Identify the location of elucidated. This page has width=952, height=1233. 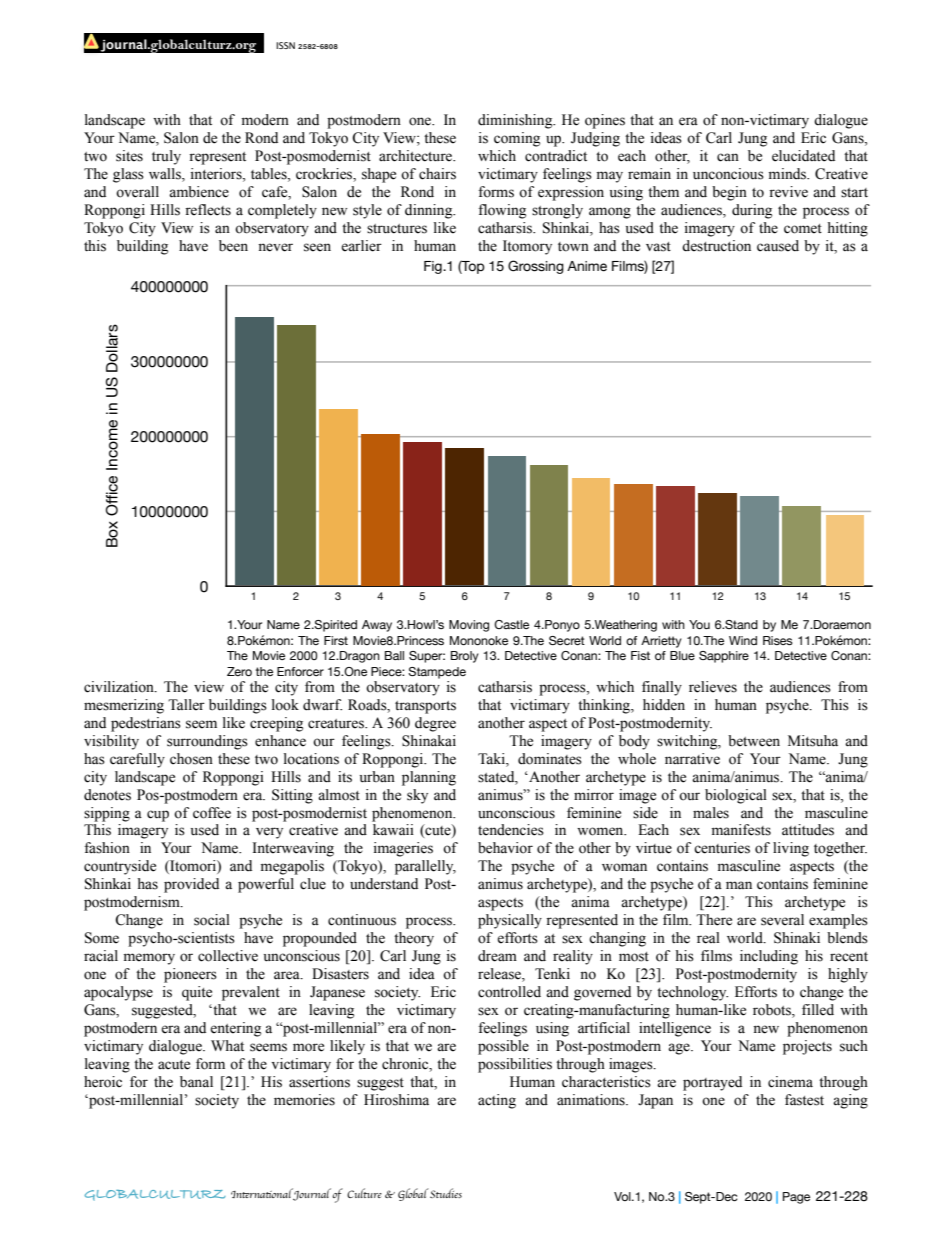
(803, 156).
